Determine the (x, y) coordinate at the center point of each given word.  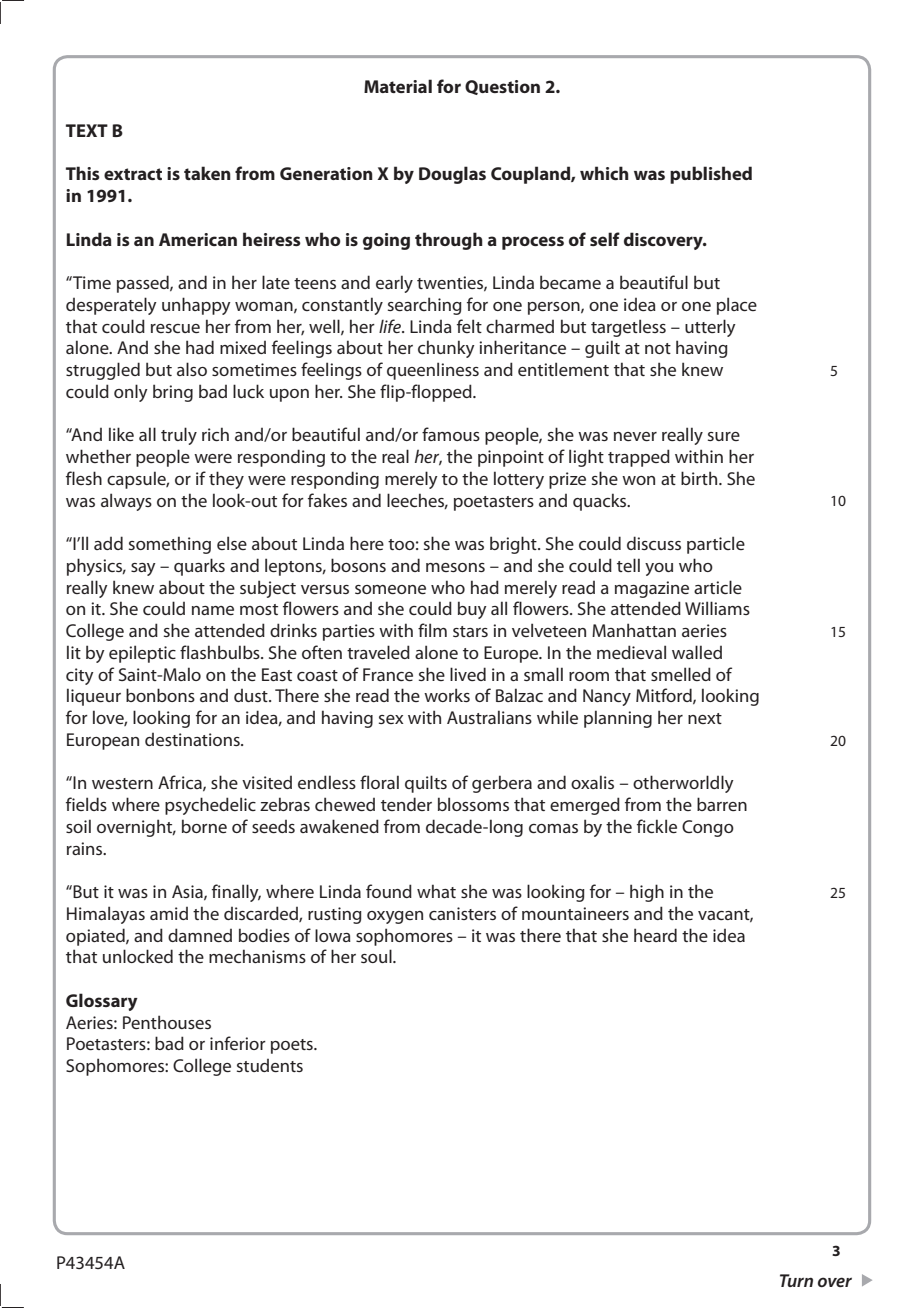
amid (169, 913)
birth (700, 478)
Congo (708, 828)
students (270, 1065)
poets (293, 1046)
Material (398, 86)
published (711, 175)
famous (451, 434)
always (126, 502)
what (436, 891)
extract (133, 174)
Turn (796, 1280)
